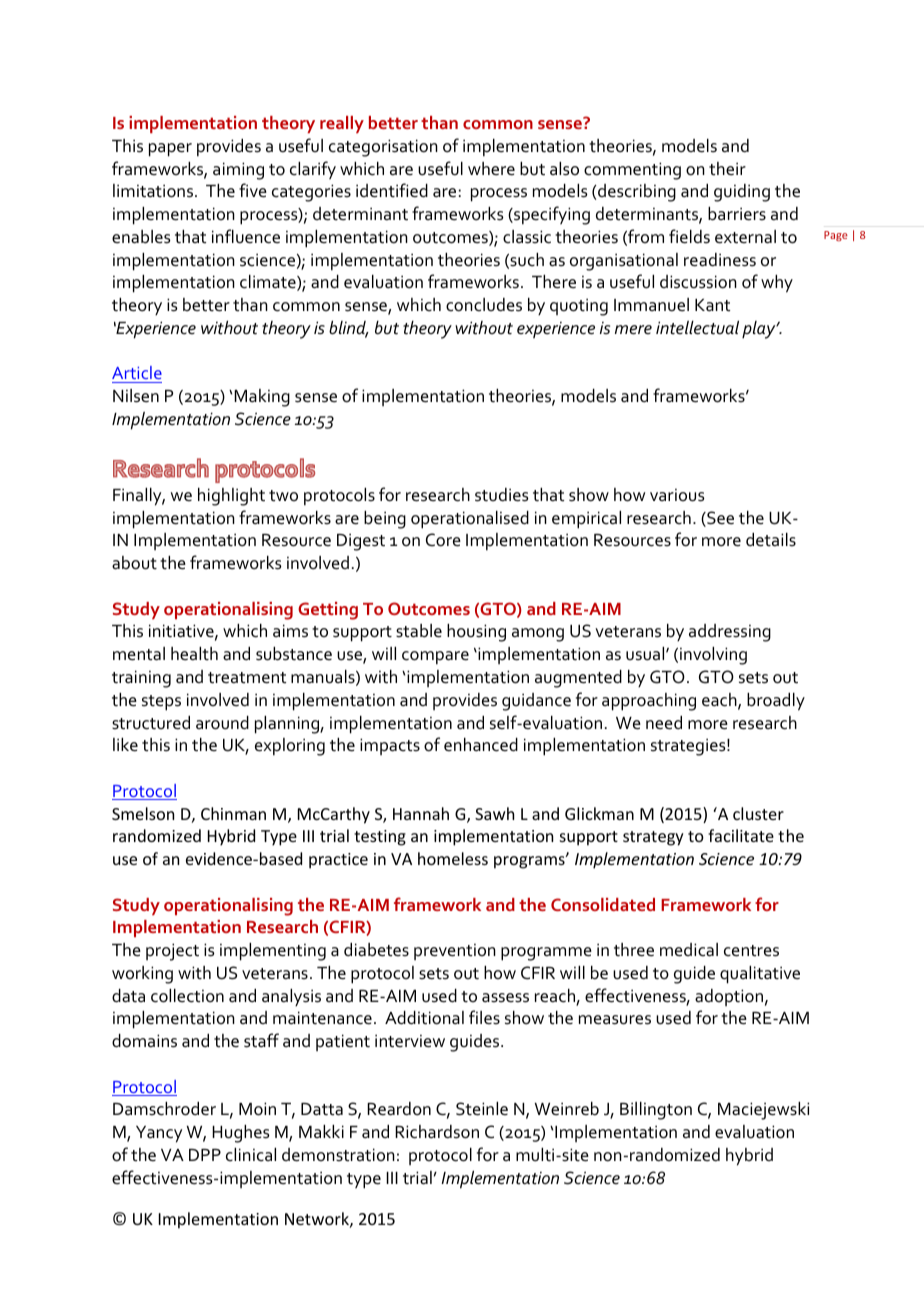 The image size is (924, 1308). What do you see at coordinates (491, 169) in the screenshot?
I see `where` at bounding box center [491, 169].
